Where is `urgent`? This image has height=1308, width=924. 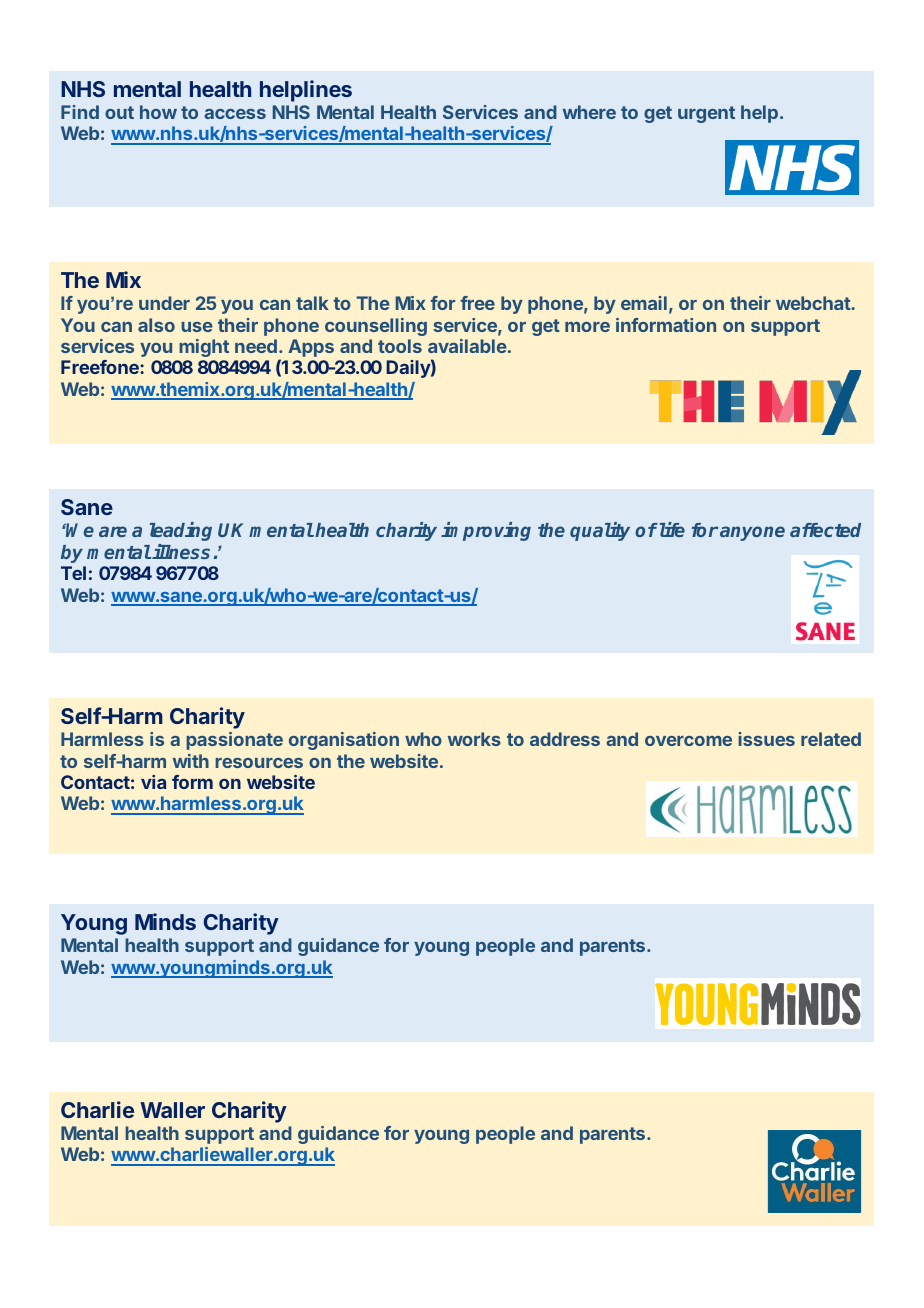 urgent is located at coordinates (706, 114).
